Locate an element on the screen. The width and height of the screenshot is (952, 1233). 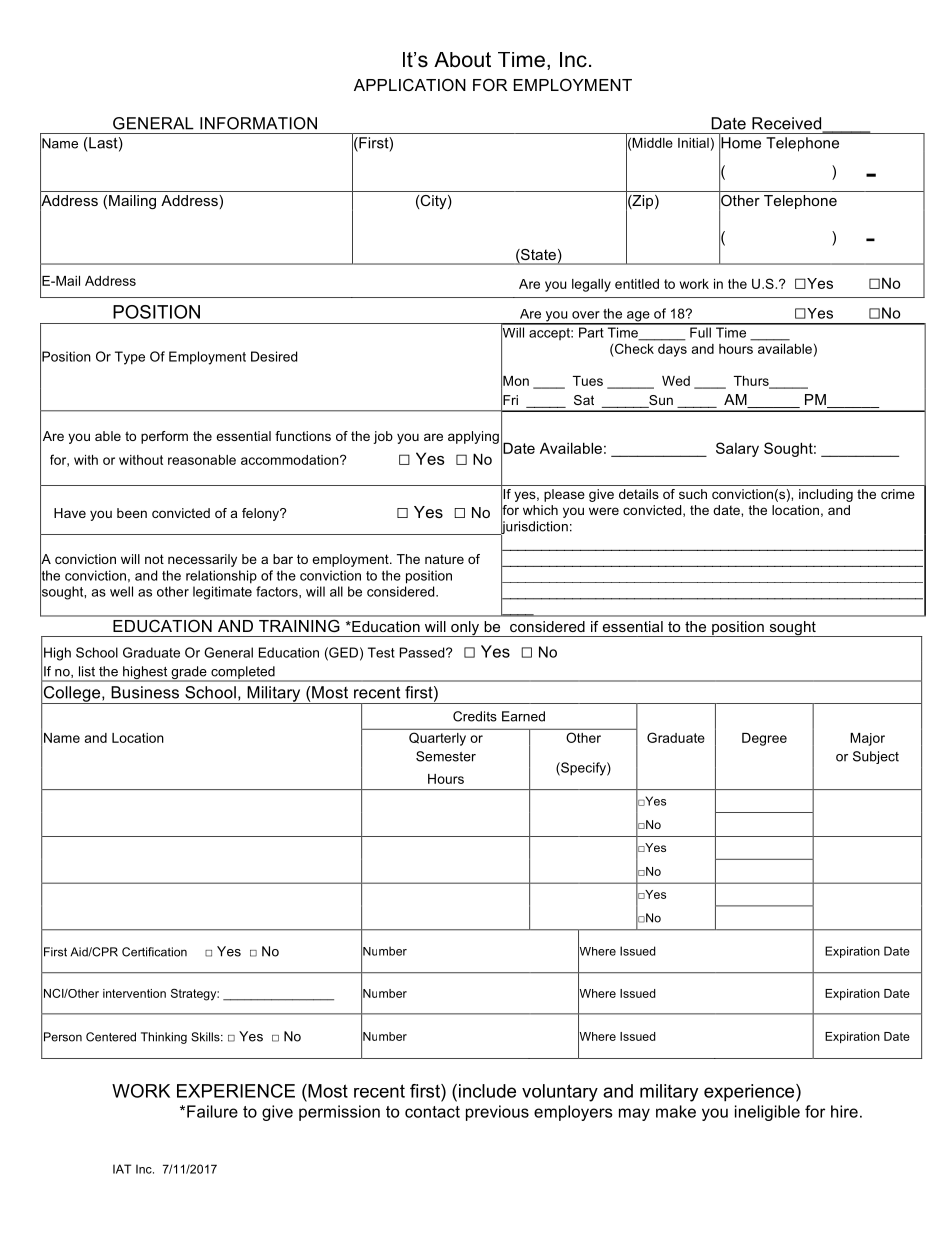
Failure is located at coordinates (212, 1111).
